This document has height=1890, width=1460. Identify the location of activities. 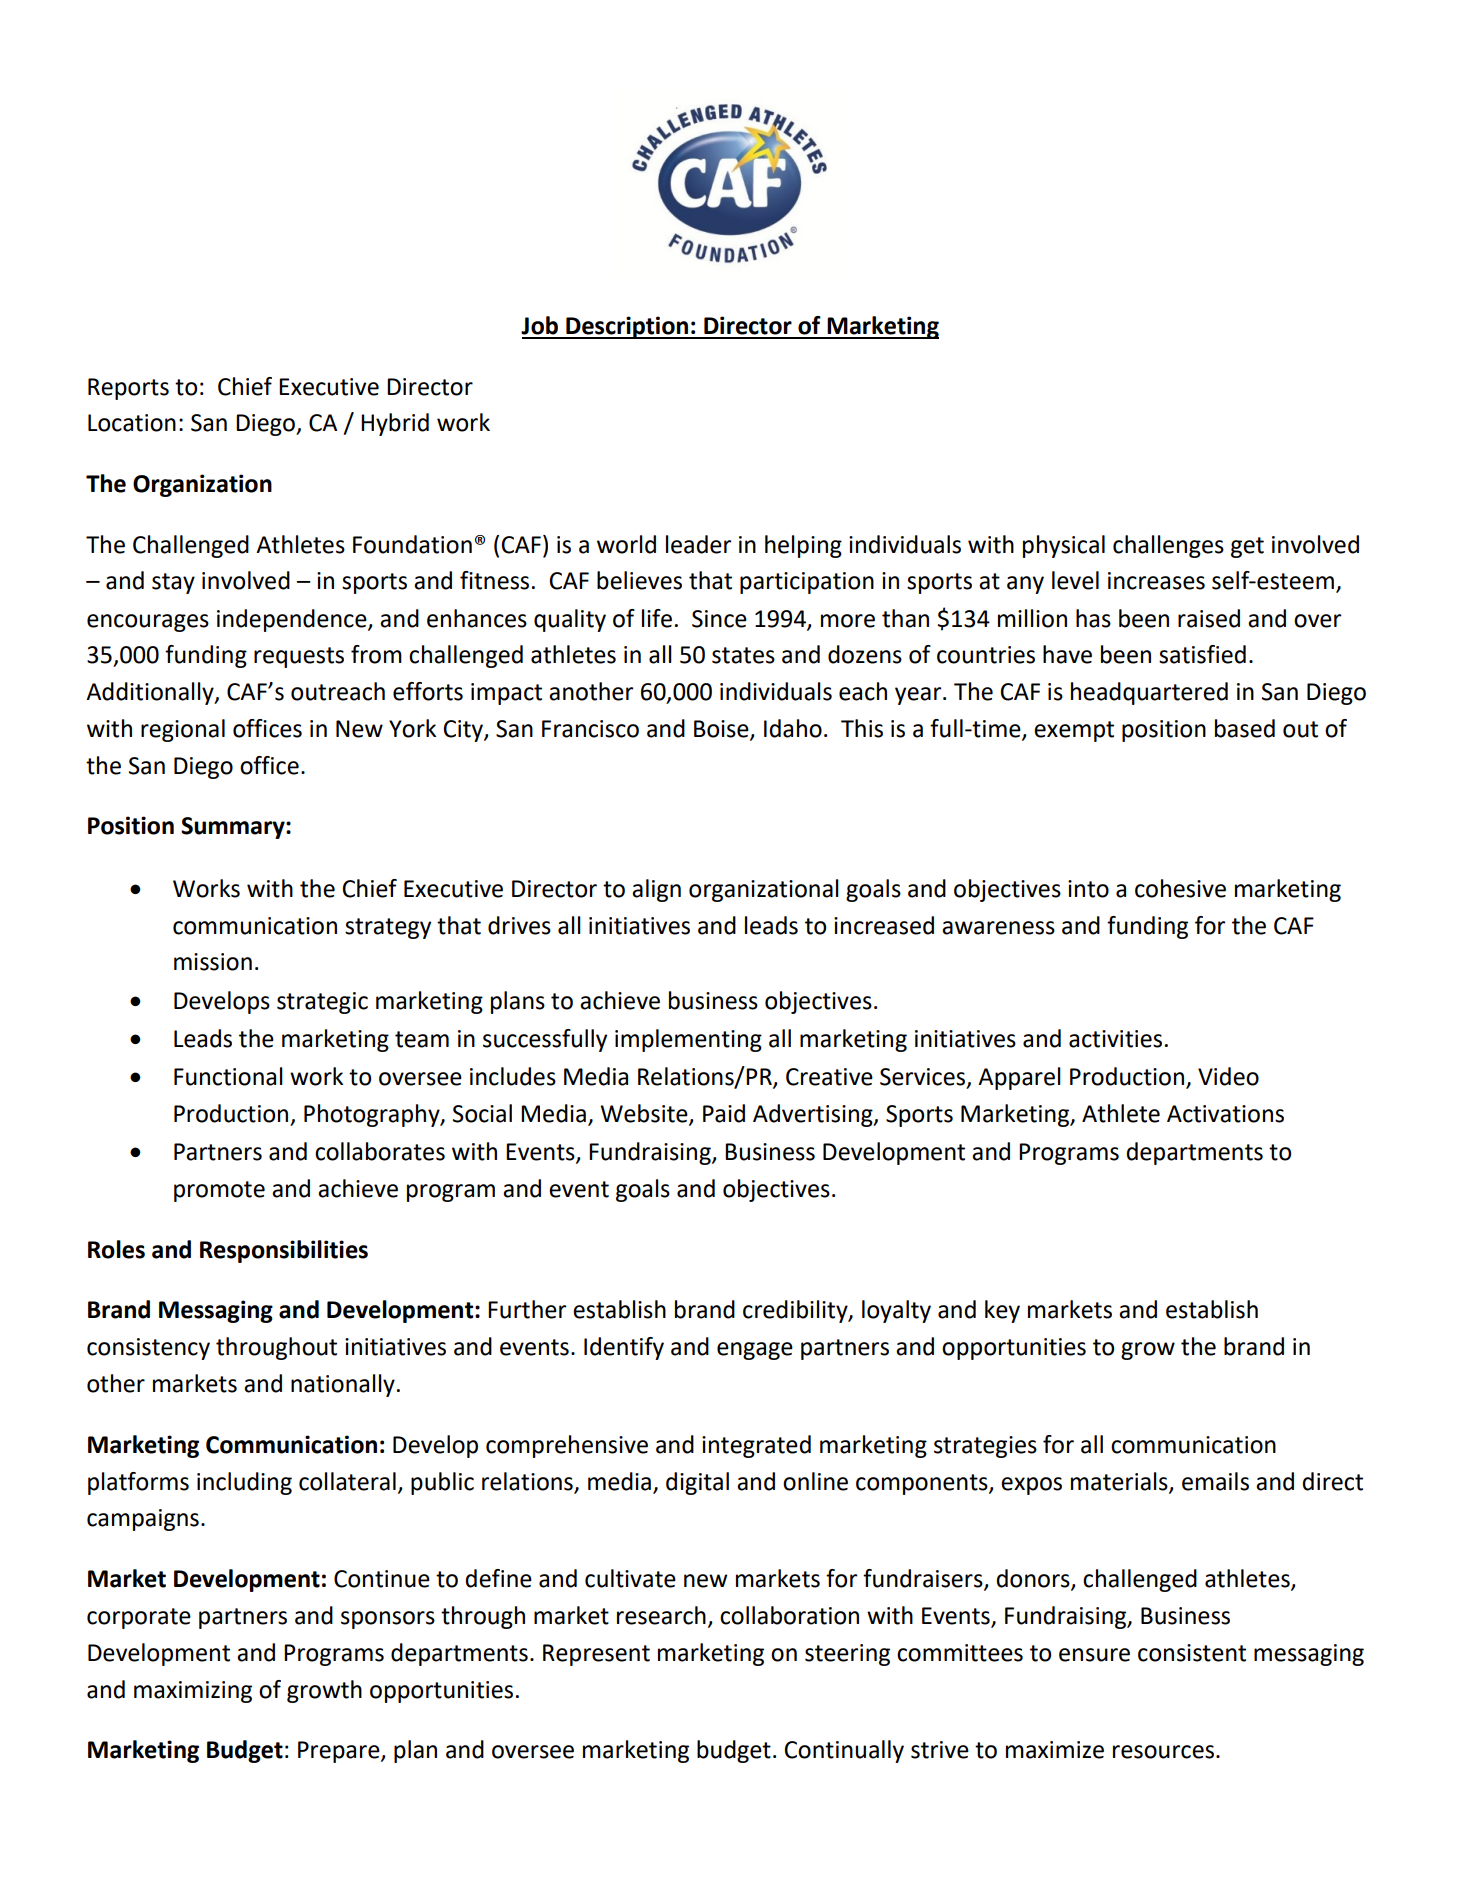
(1115, 1039).
